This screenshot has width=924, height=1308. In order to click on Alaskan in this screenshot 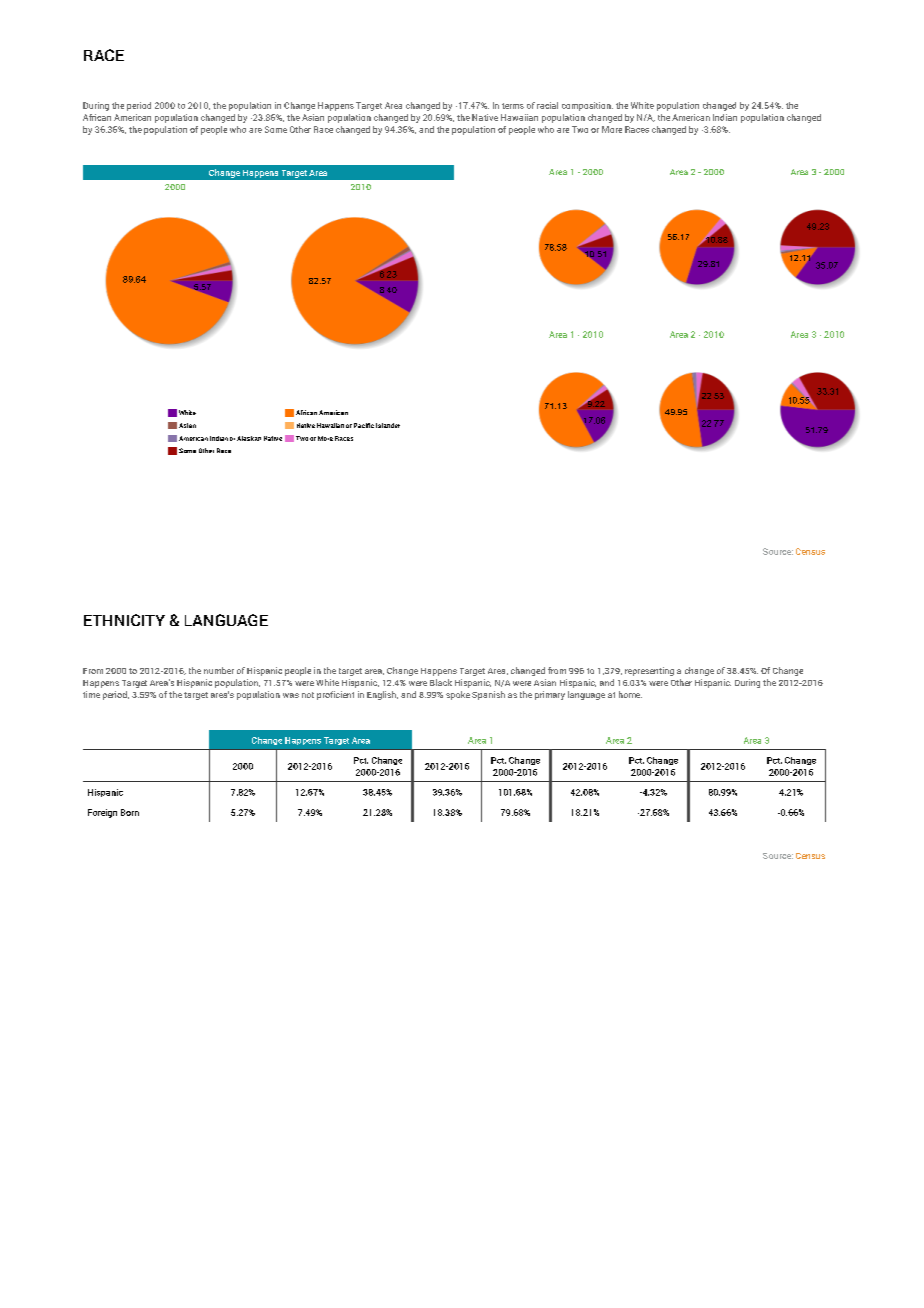, I will do `click(249, 438)`.
